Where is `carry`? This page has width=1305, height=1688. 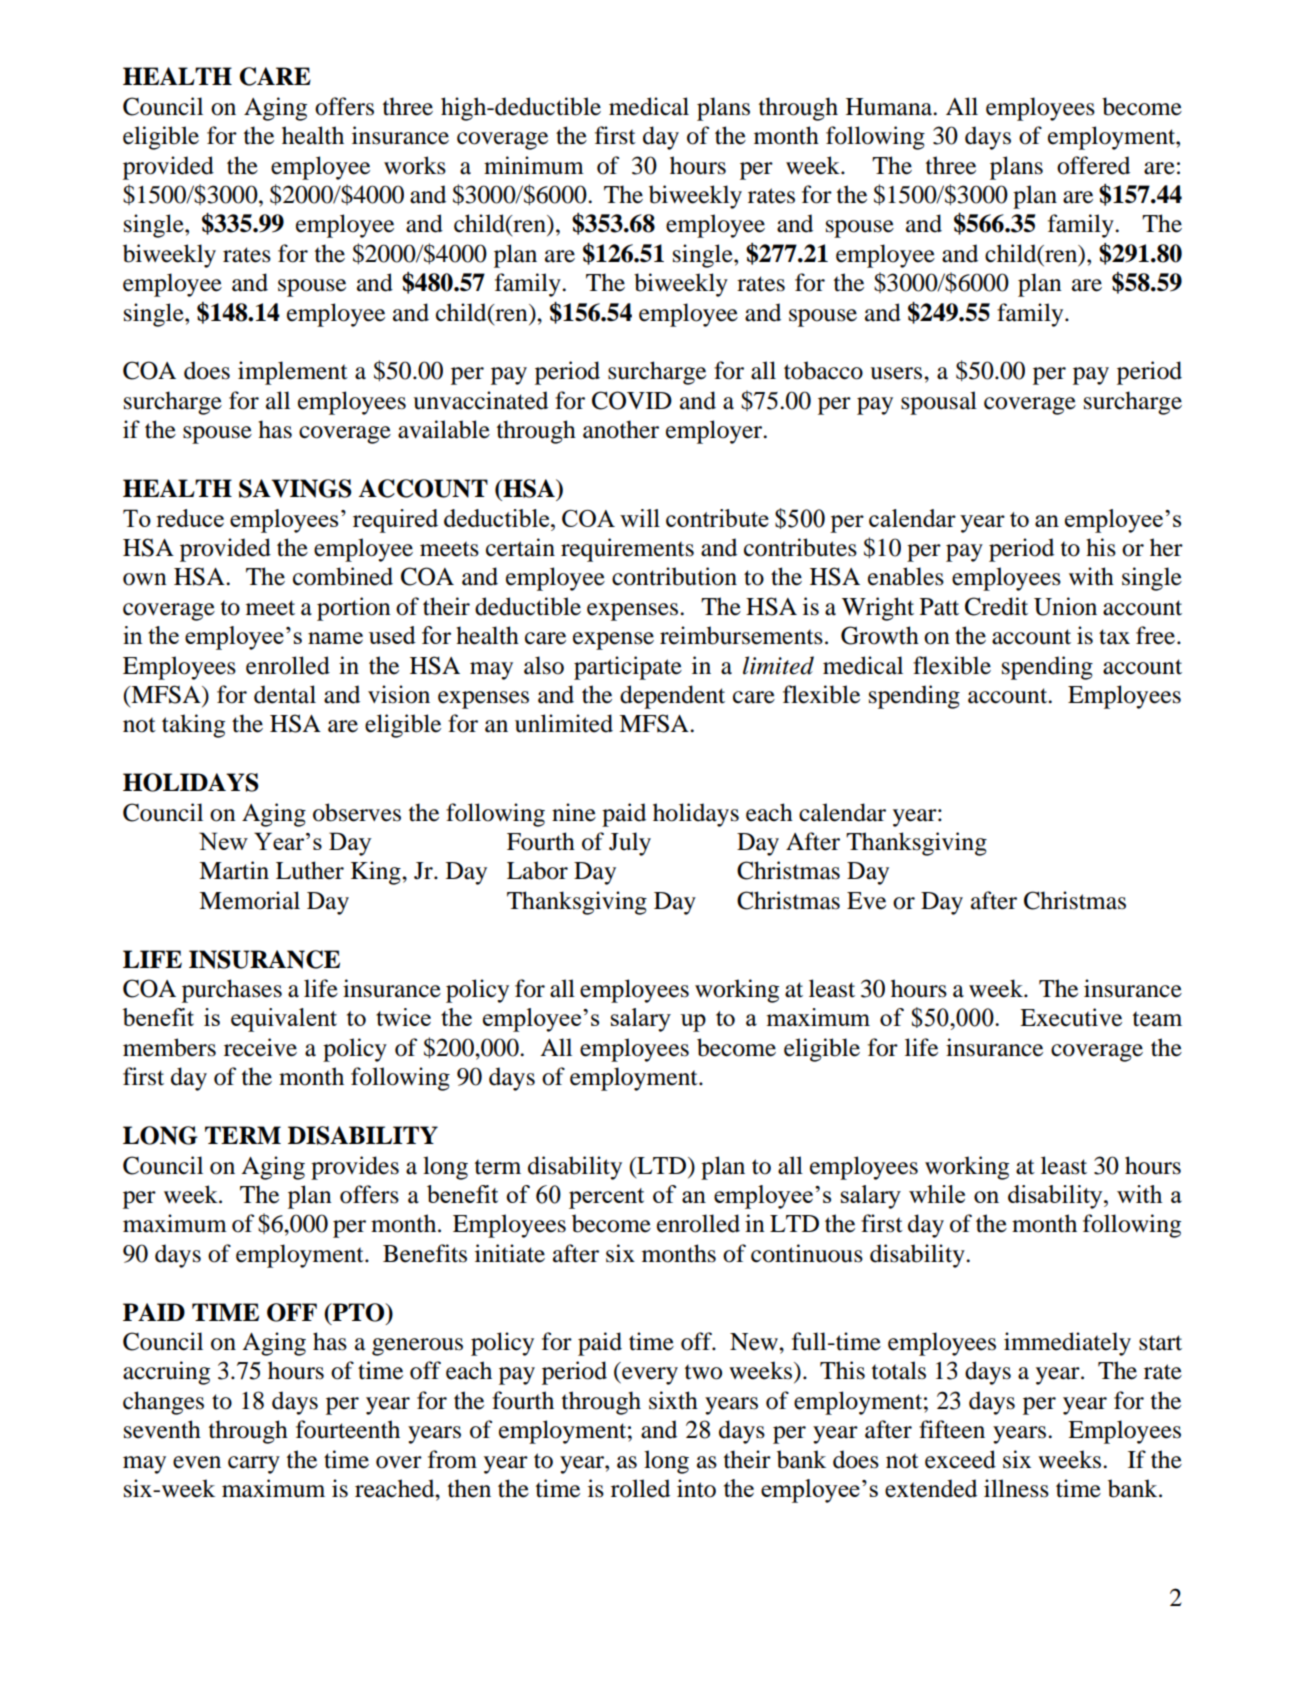
carry is located at coordinates (254, 1465).
